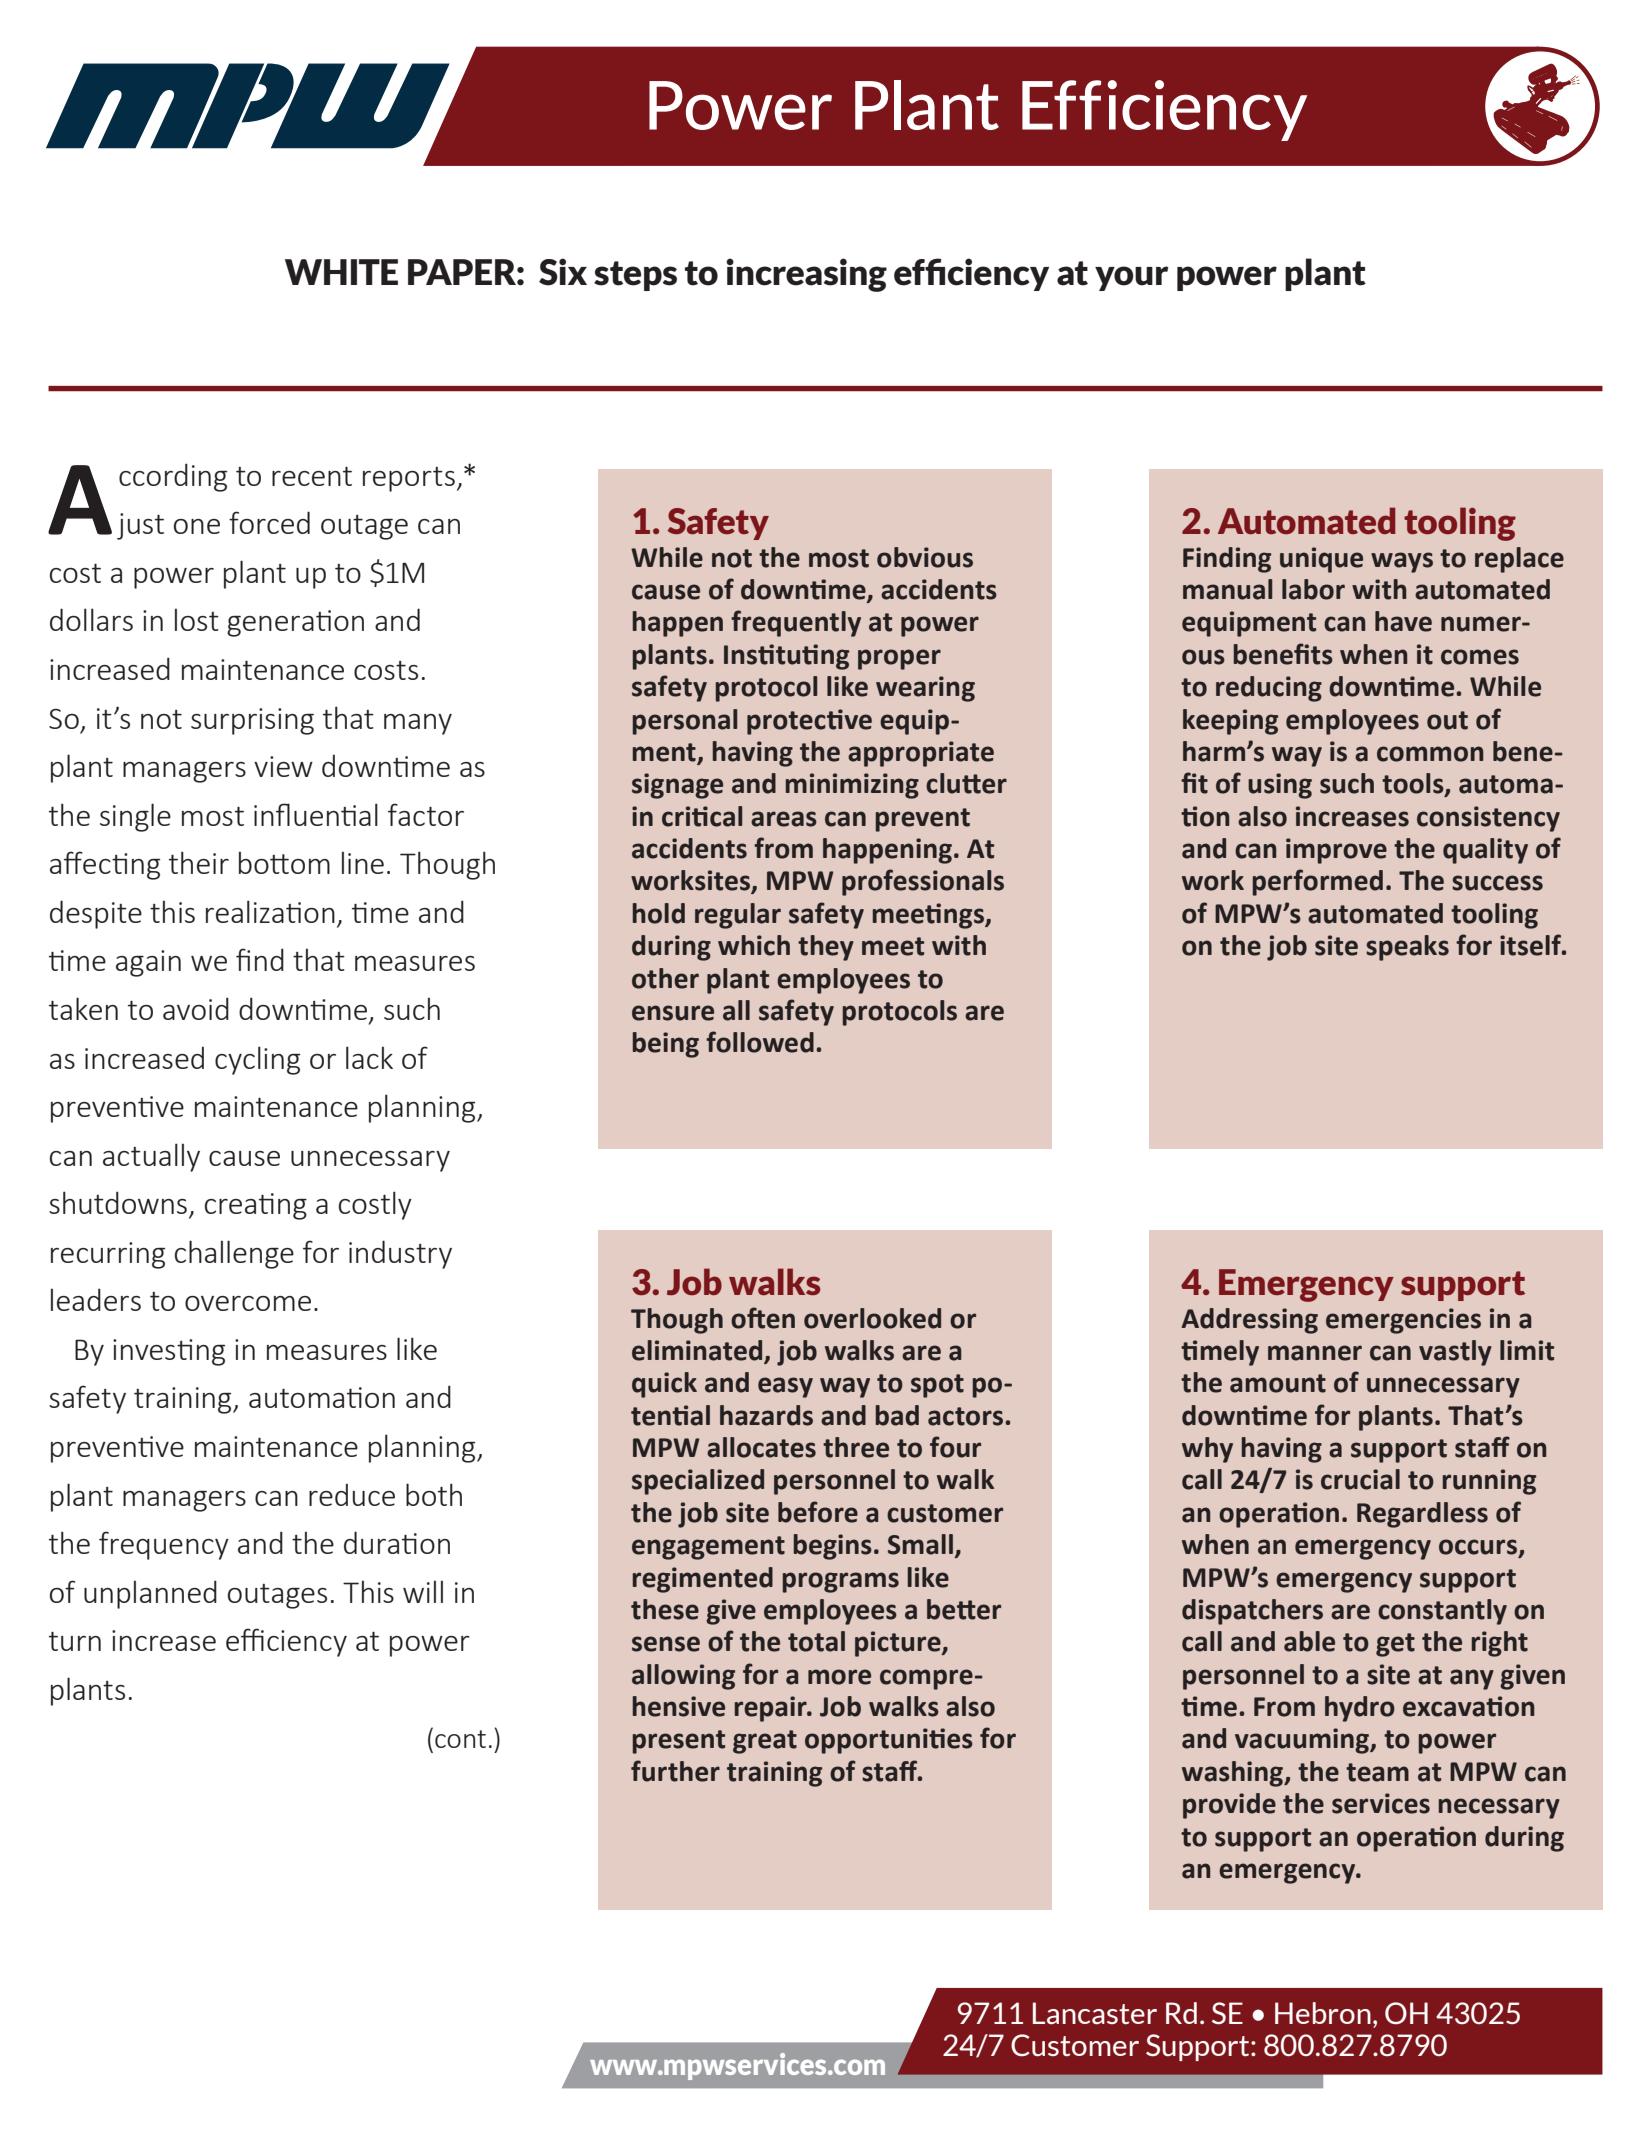 This screenshot has height=2137, width=1651. Describe the element at coordinates (164, 1545) in the screenshot. I see `frequency` at that location.
